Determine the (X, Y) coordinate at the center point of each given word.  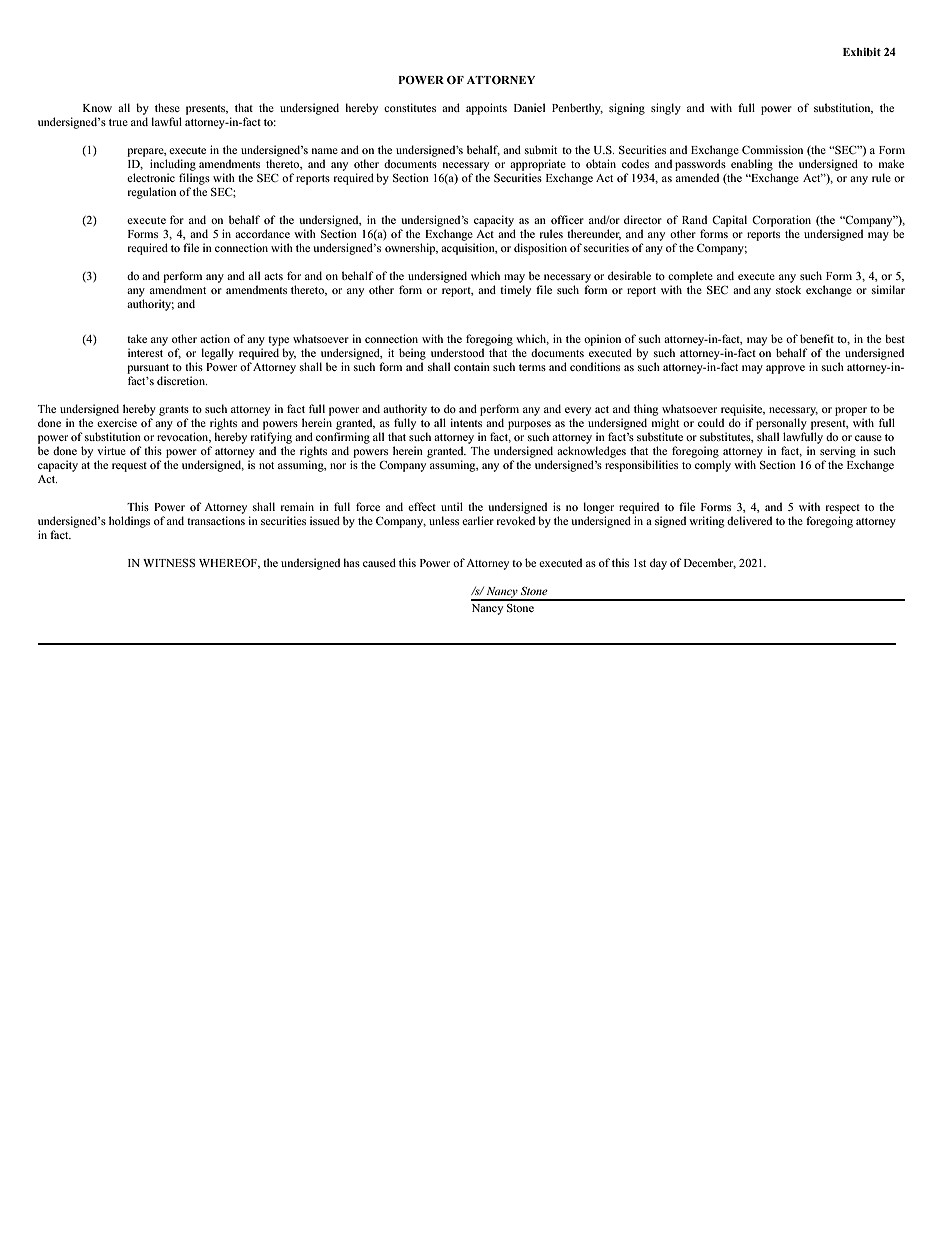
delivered (749, 520)
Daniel (529, 107)
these (167, 107)
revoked (516, 520)
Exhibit (862, 52)
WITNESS (169, 563)
